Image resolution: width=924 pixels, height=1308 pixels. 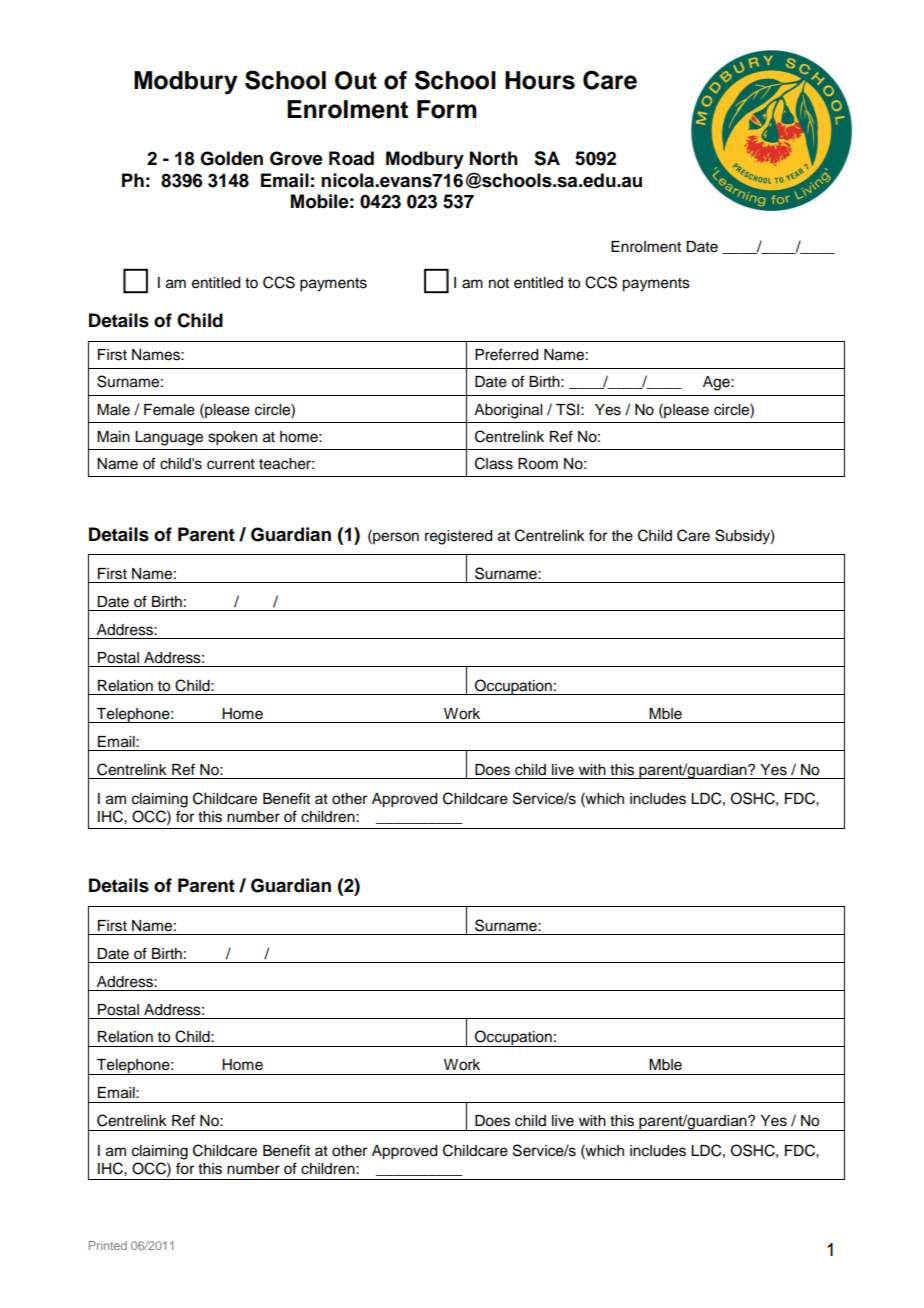 What do you see at coordinates (108, 1245) in the screenshot?
I see `Printed` at bounding box center [108, 1245].
